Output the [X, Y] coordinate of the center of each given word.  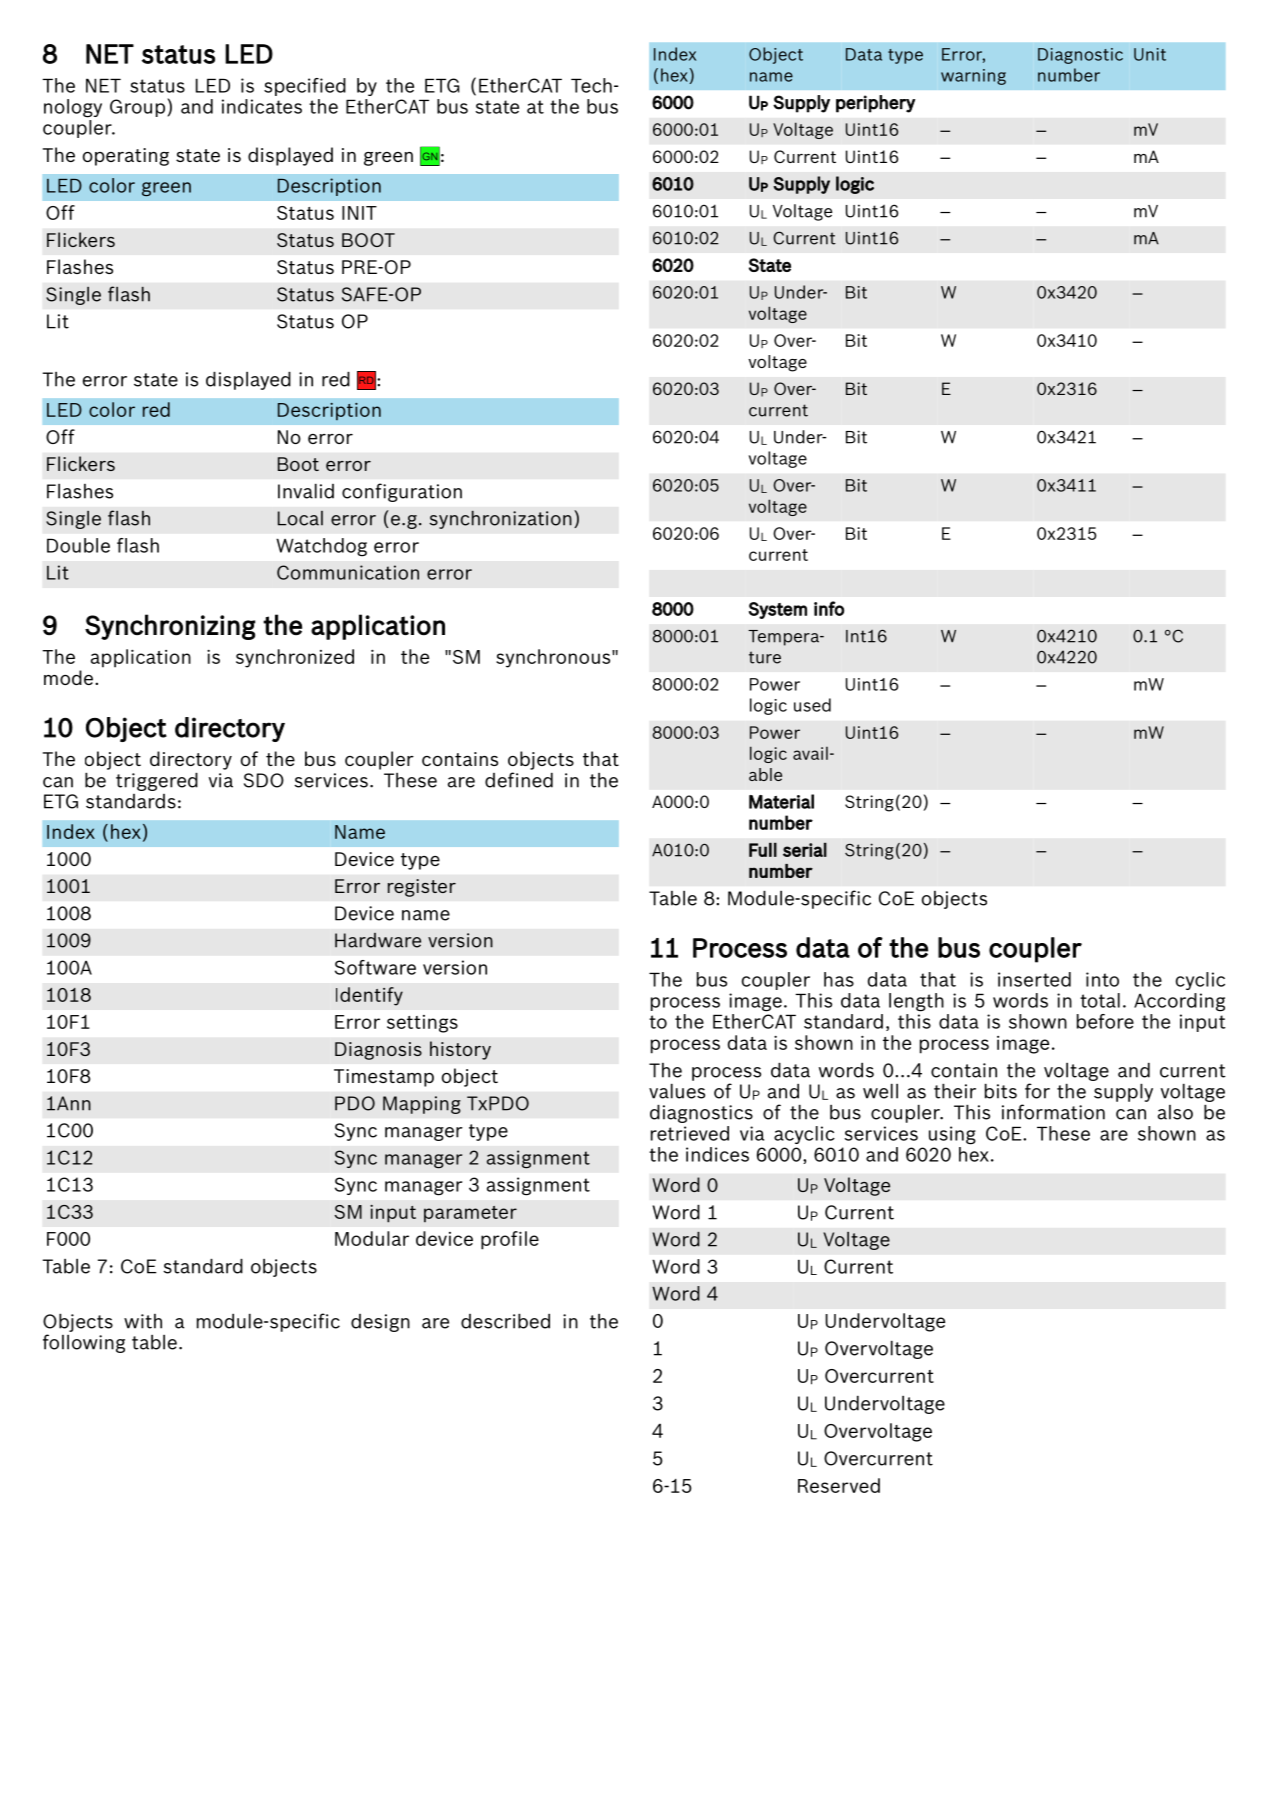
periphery [875, 104]
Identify [369, 996]
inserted [1034, 979]
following [84, 1343]
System [778, 610]
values [677, 1091]
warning [973, 77]
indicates [262, 106]
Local [300, 518]
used [812, 705]
